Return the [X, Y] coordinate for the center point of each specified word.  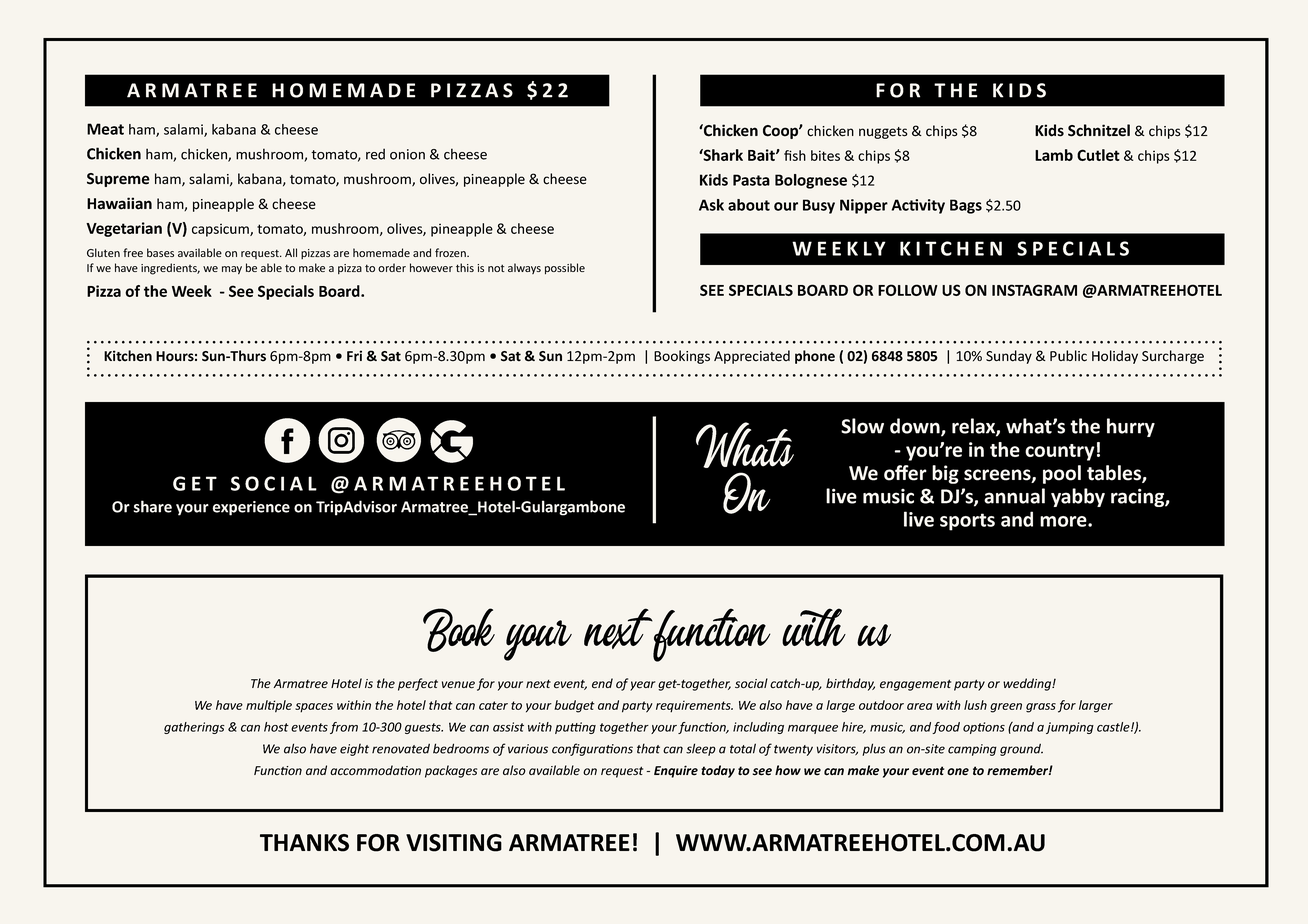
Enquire [676, 771]
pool [1062, 474]
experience [251, 508]
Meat [105, 129]
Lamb [1054, 155]
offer [905, 473]
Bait [762, 155]
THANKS [304, 843]
